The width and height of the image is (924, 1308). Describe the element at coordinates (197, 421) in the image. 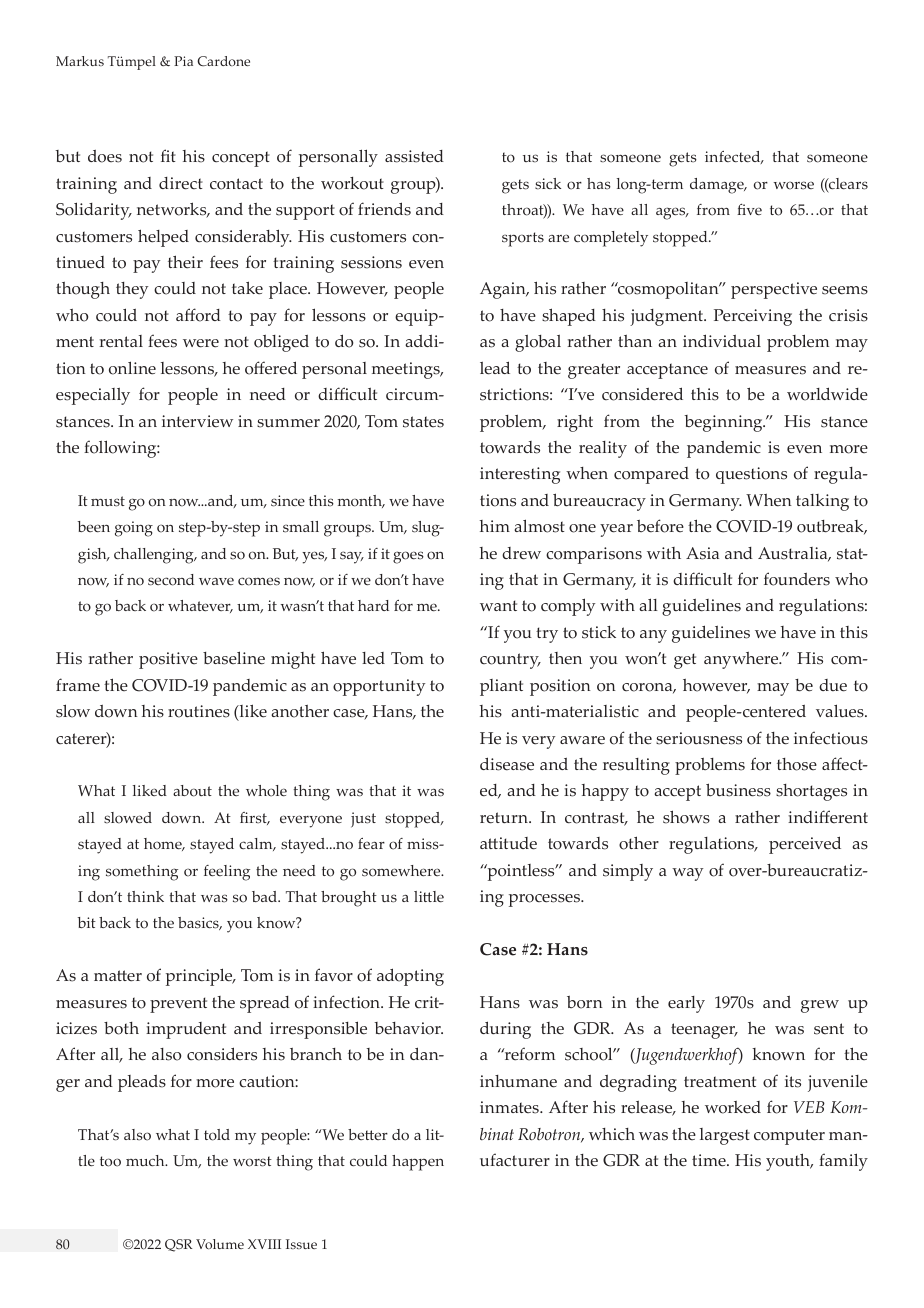

I see `interview` at that location.
